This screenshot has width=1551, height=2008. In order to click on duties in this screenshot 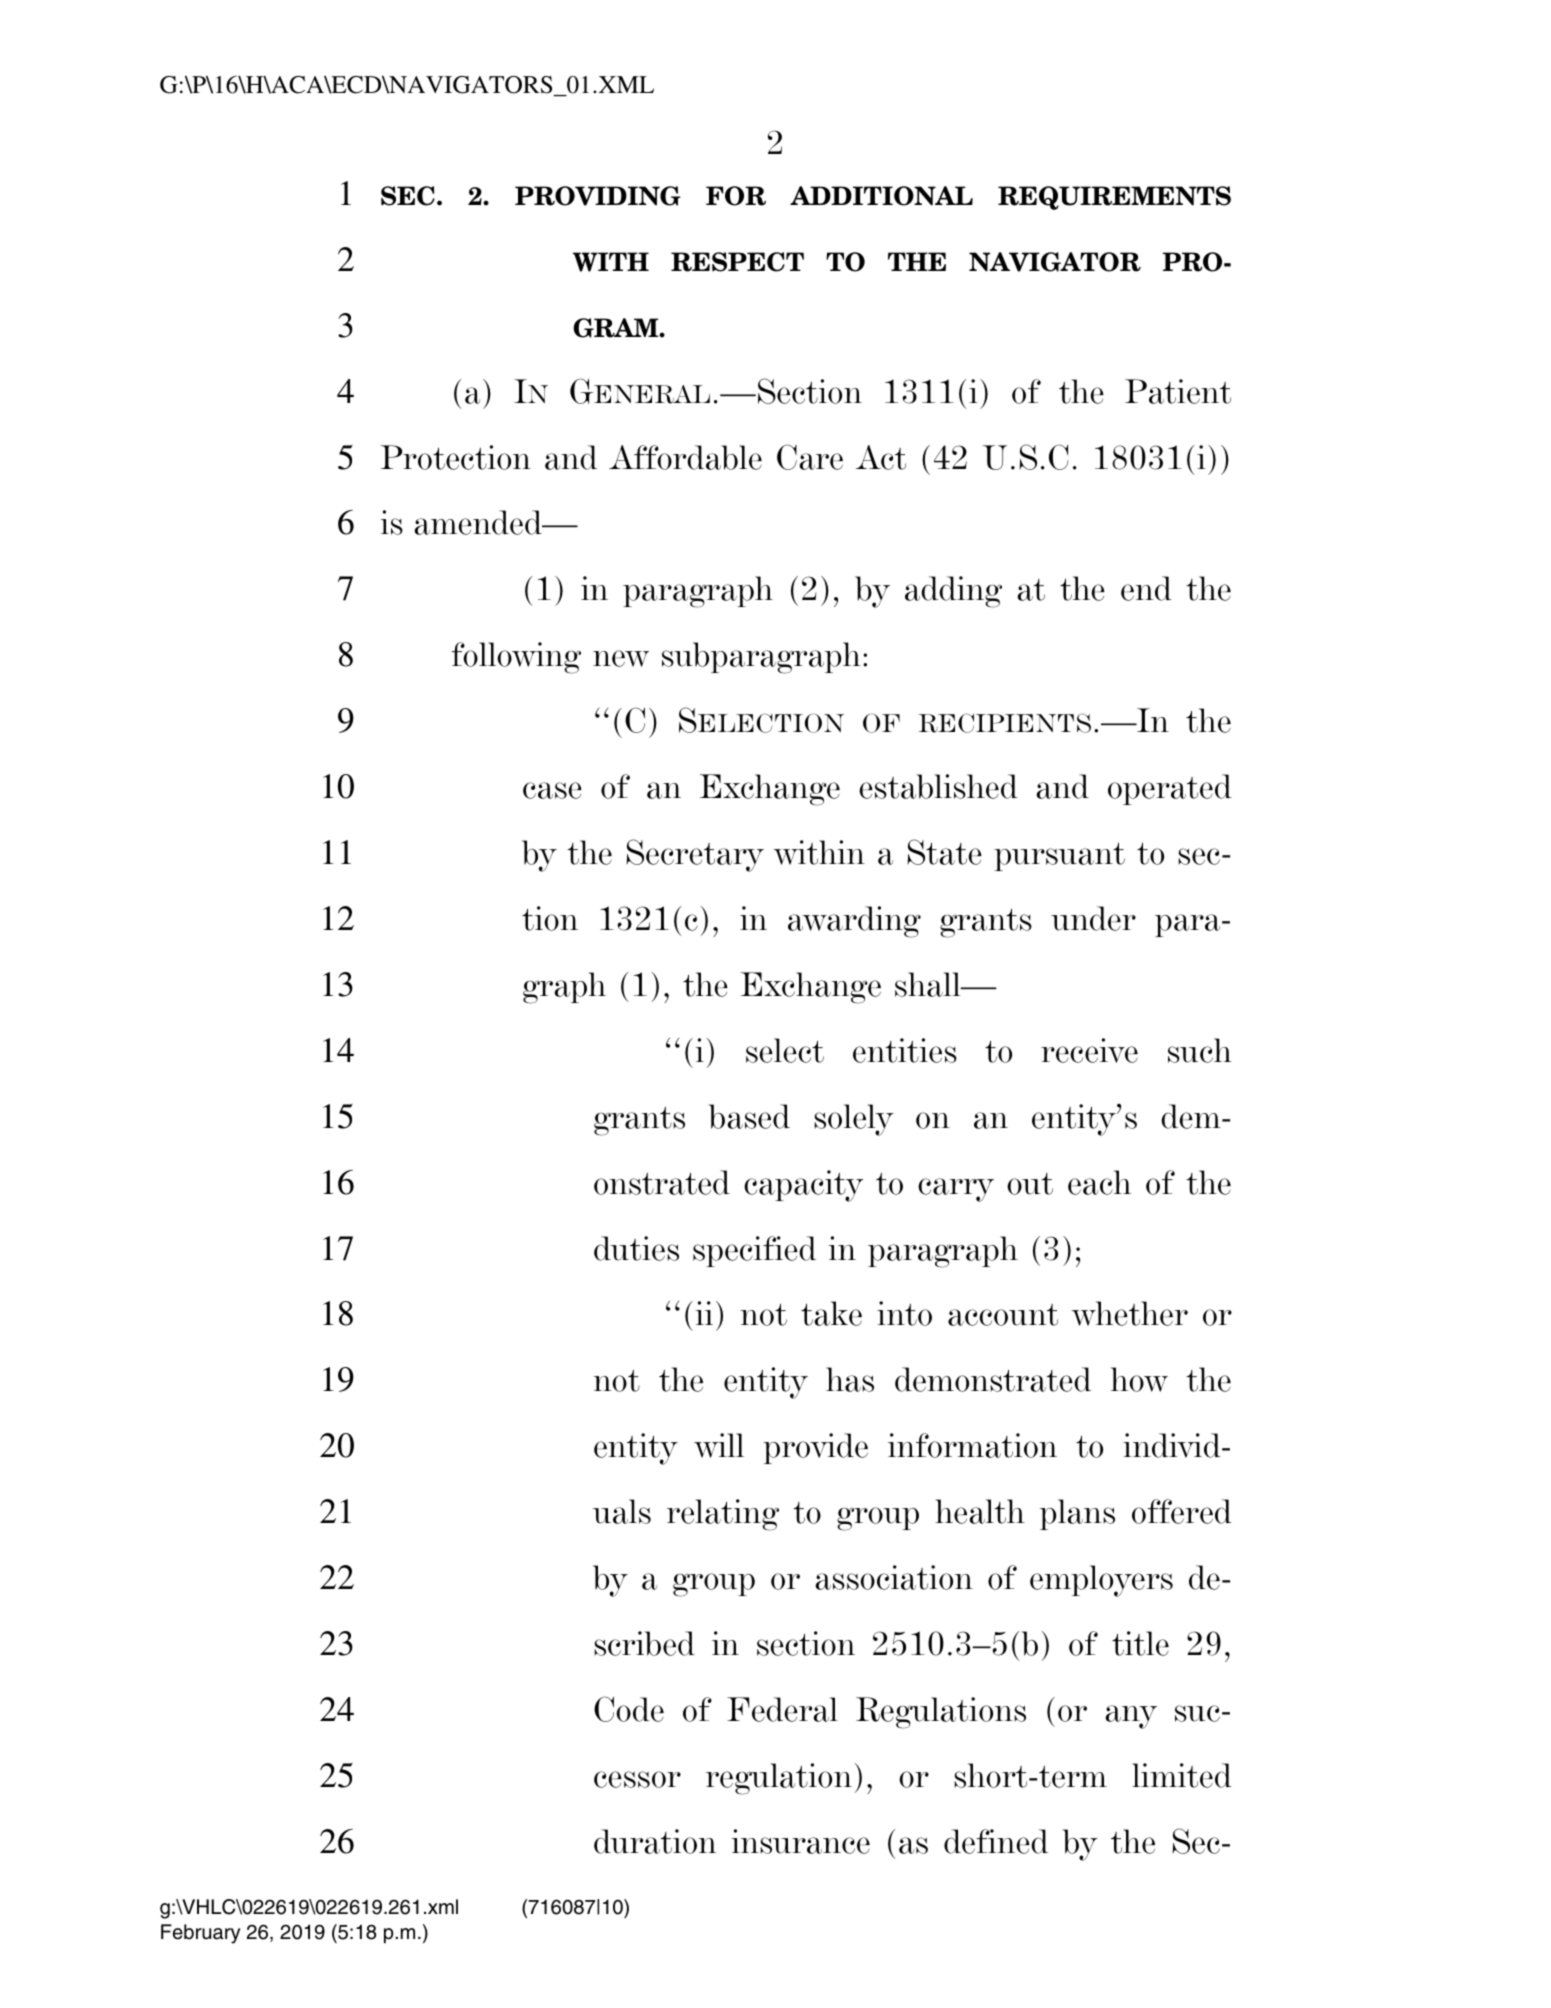, I will do `click(636, 1248)`.
